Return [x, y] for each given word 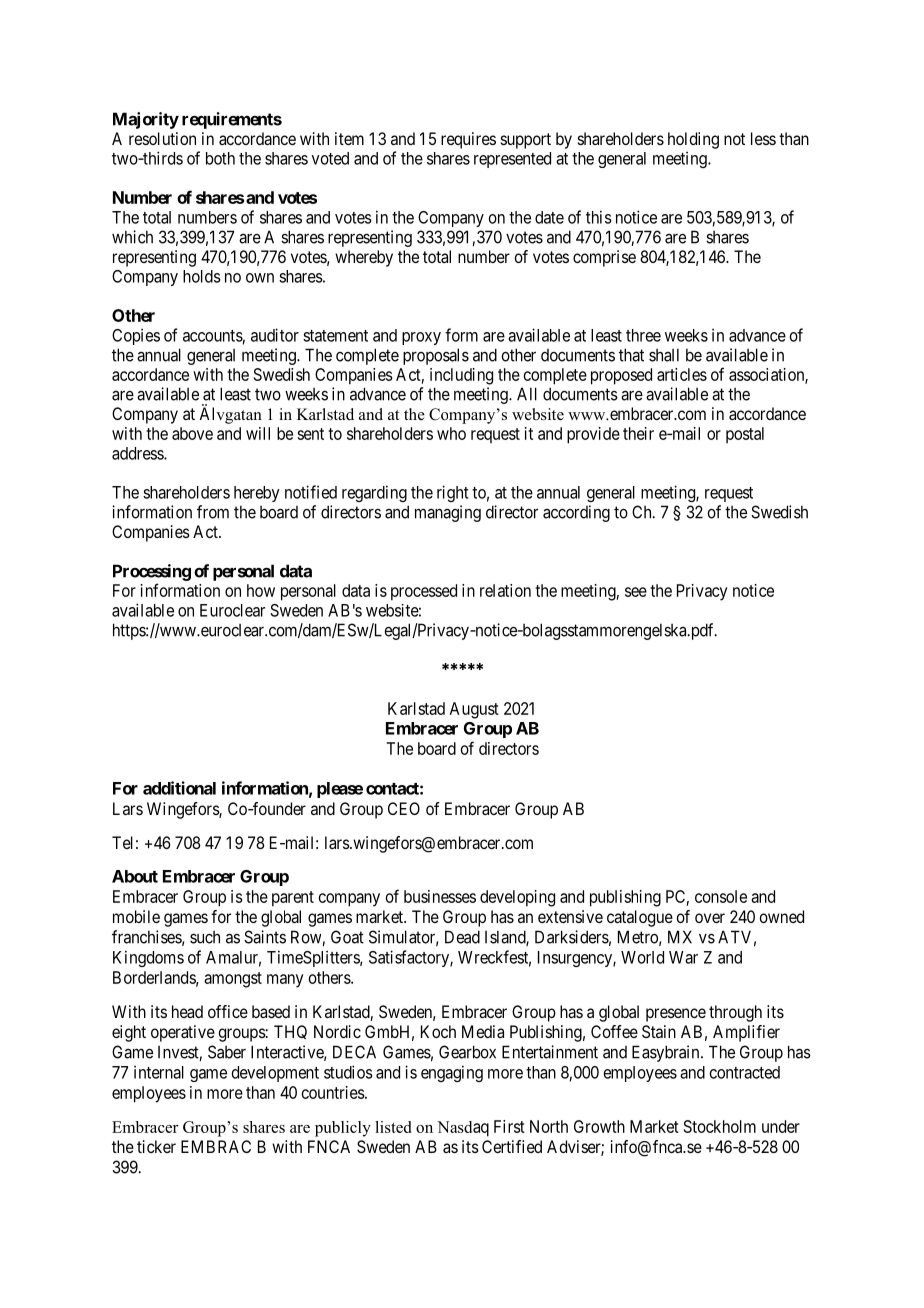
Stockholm [720, 1126]
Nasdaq [463, 1129]
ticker [156, 1146]
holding [693, 140]
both [220, 158]
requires [468, 140]
